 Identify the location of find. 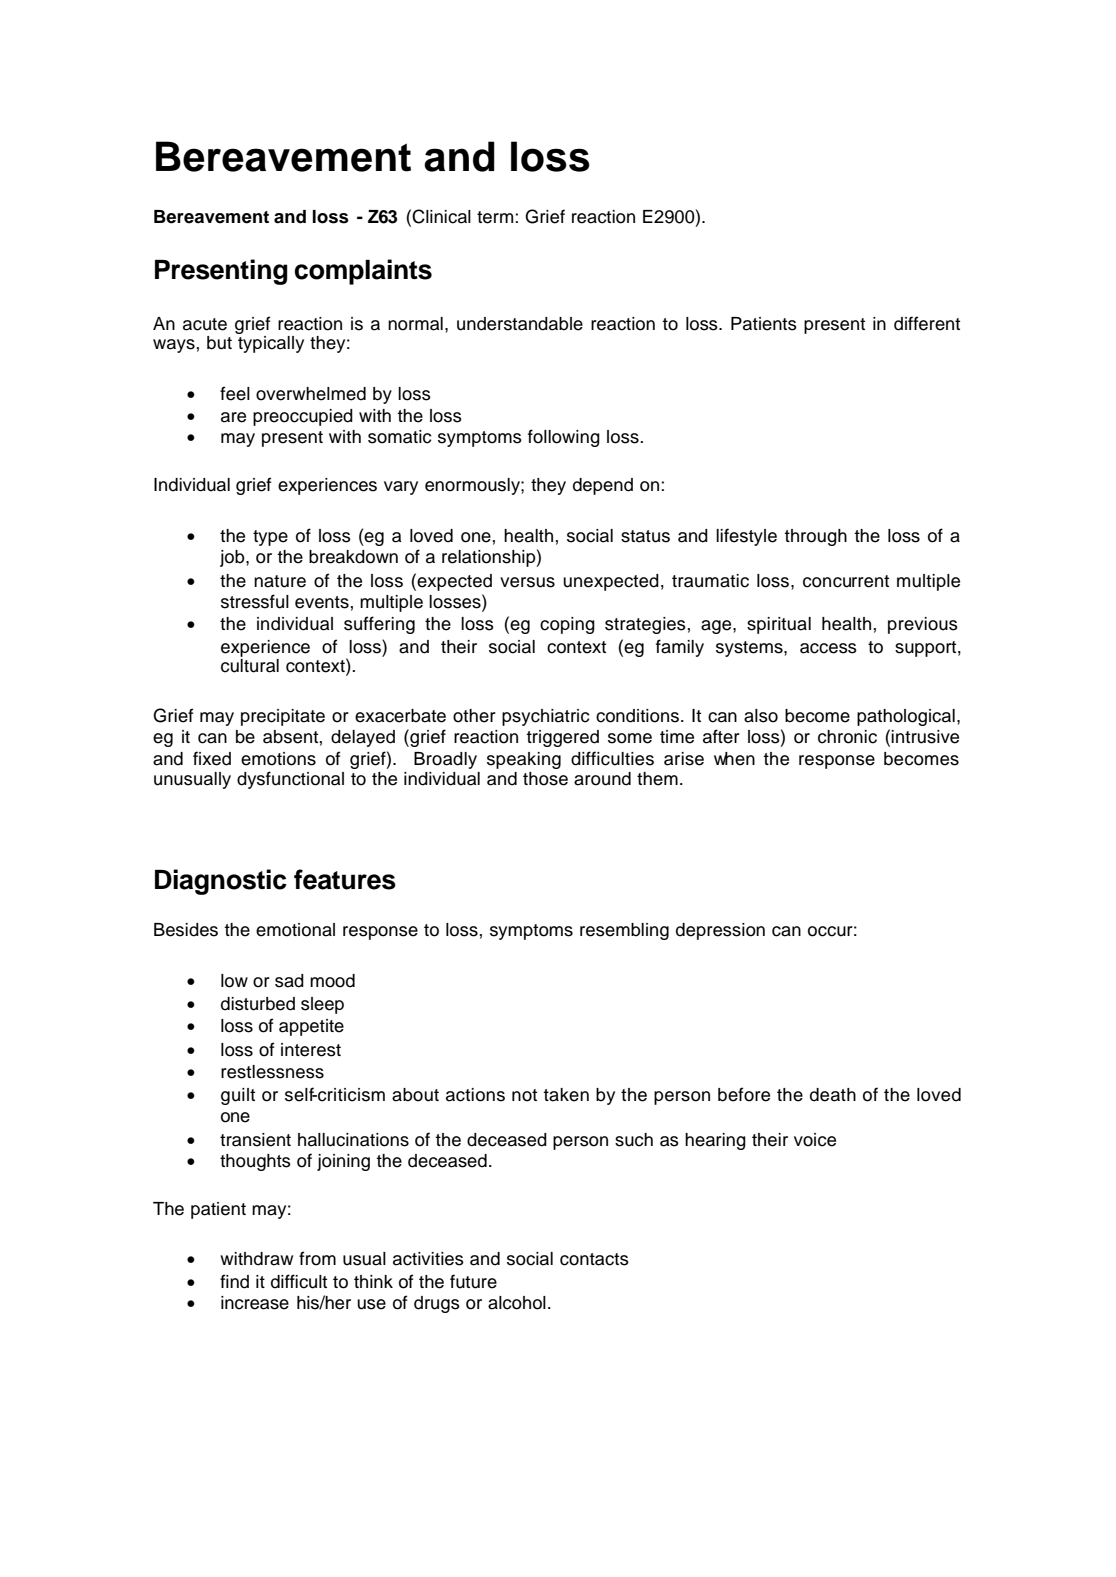
(234, 1281).
